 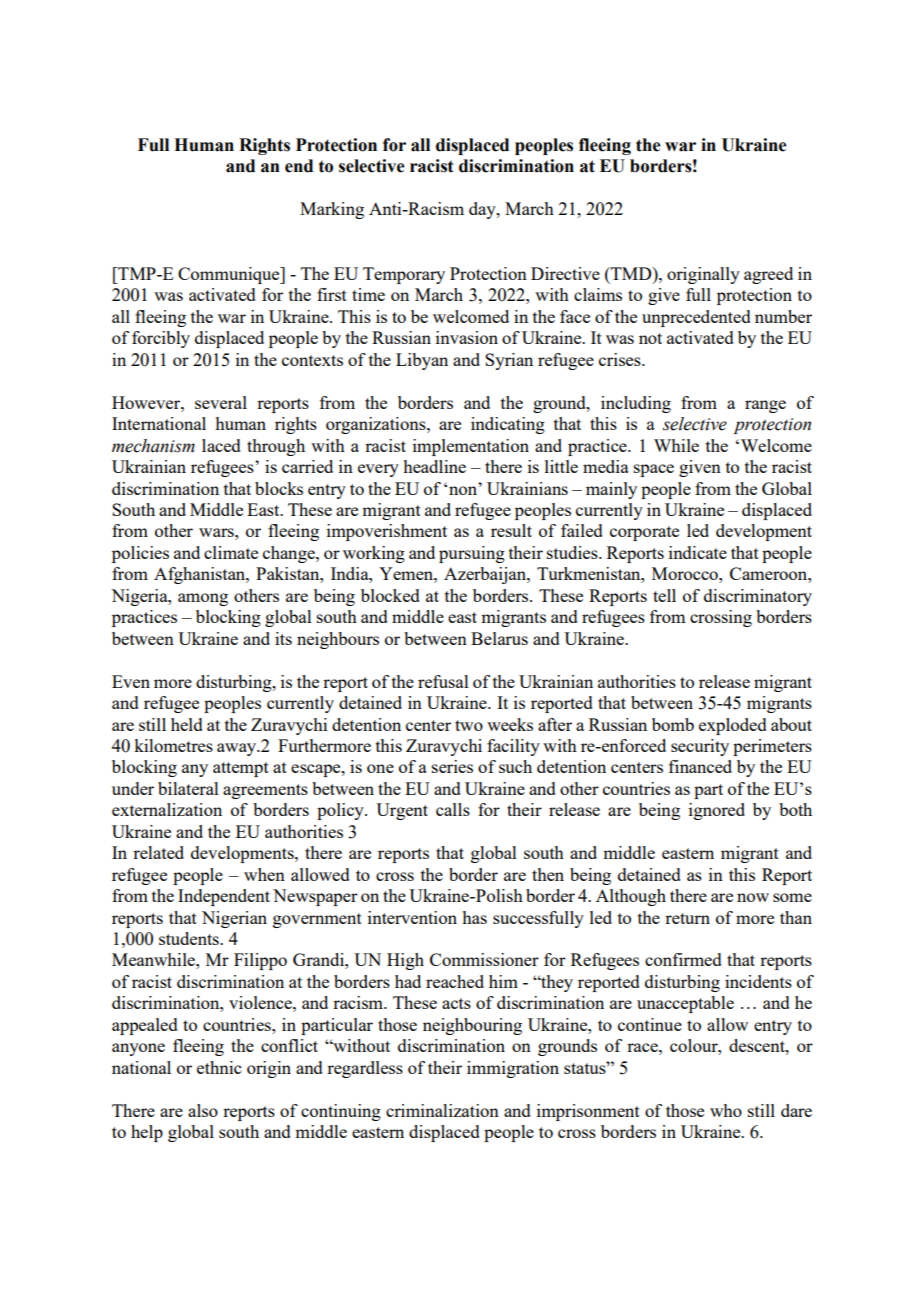 I want to click on discriminatory, so click(x=758, y=597).
